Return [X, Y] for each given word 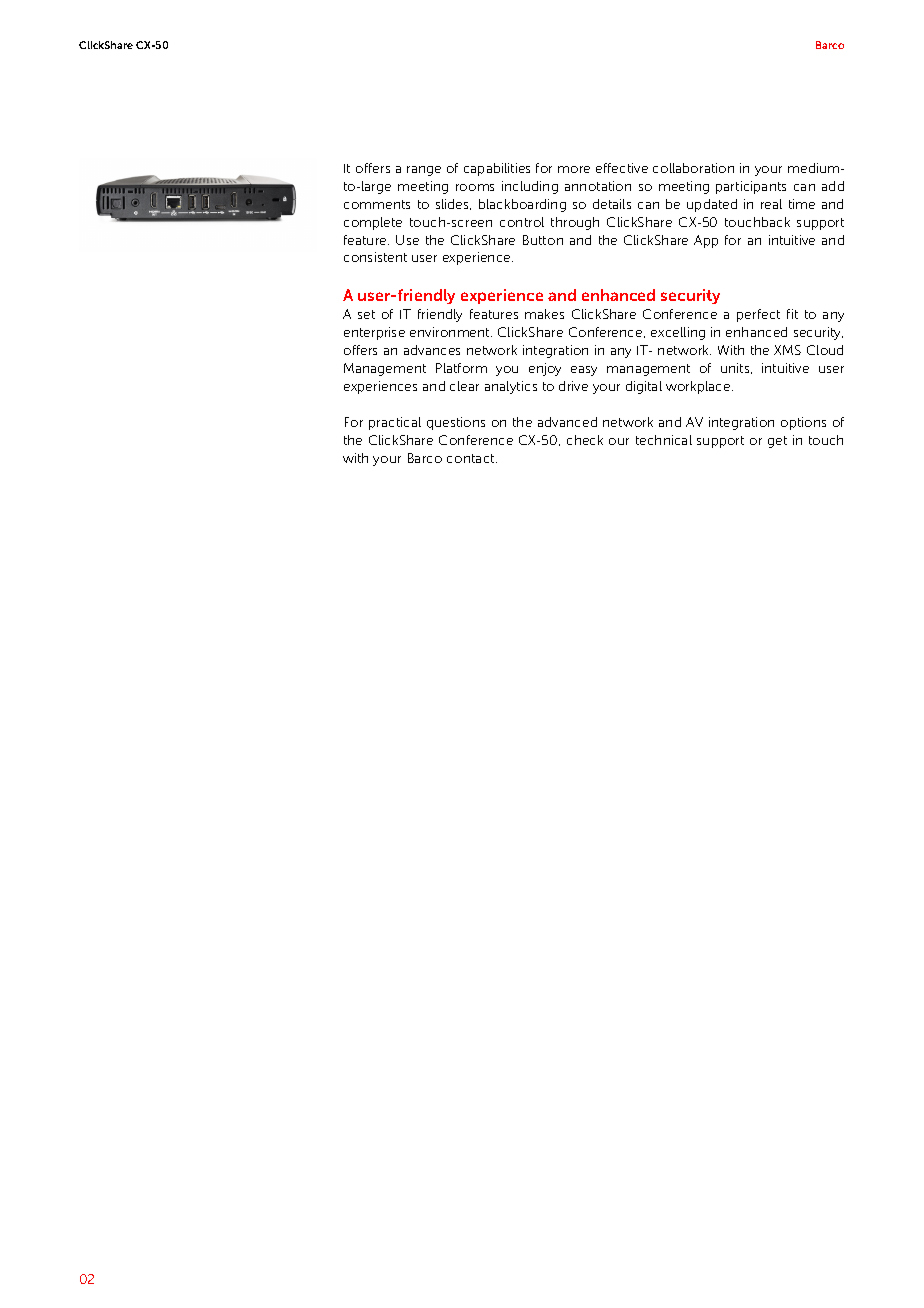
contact [472, 458]
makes [544, 314]
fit [792, 314]
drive [573, 386]
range [424, 171]
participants [751, 187]
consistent [375, 257]
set [366, 314]
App [706, 241]
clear [464, 386]
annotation [598, 186]
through [575, 223]
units [736, 368]
